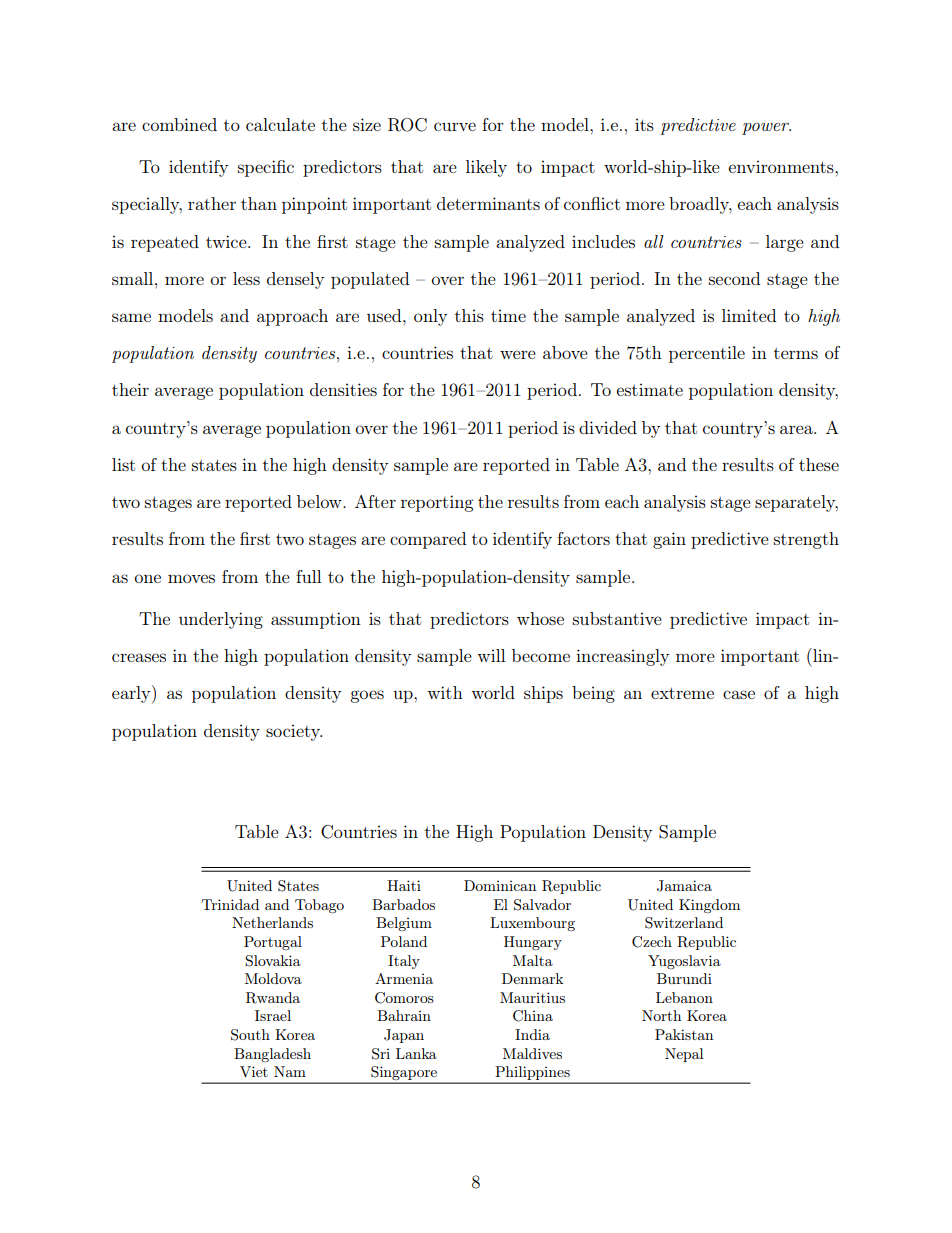  I want to click on Lanka, so click(416, 1053).
